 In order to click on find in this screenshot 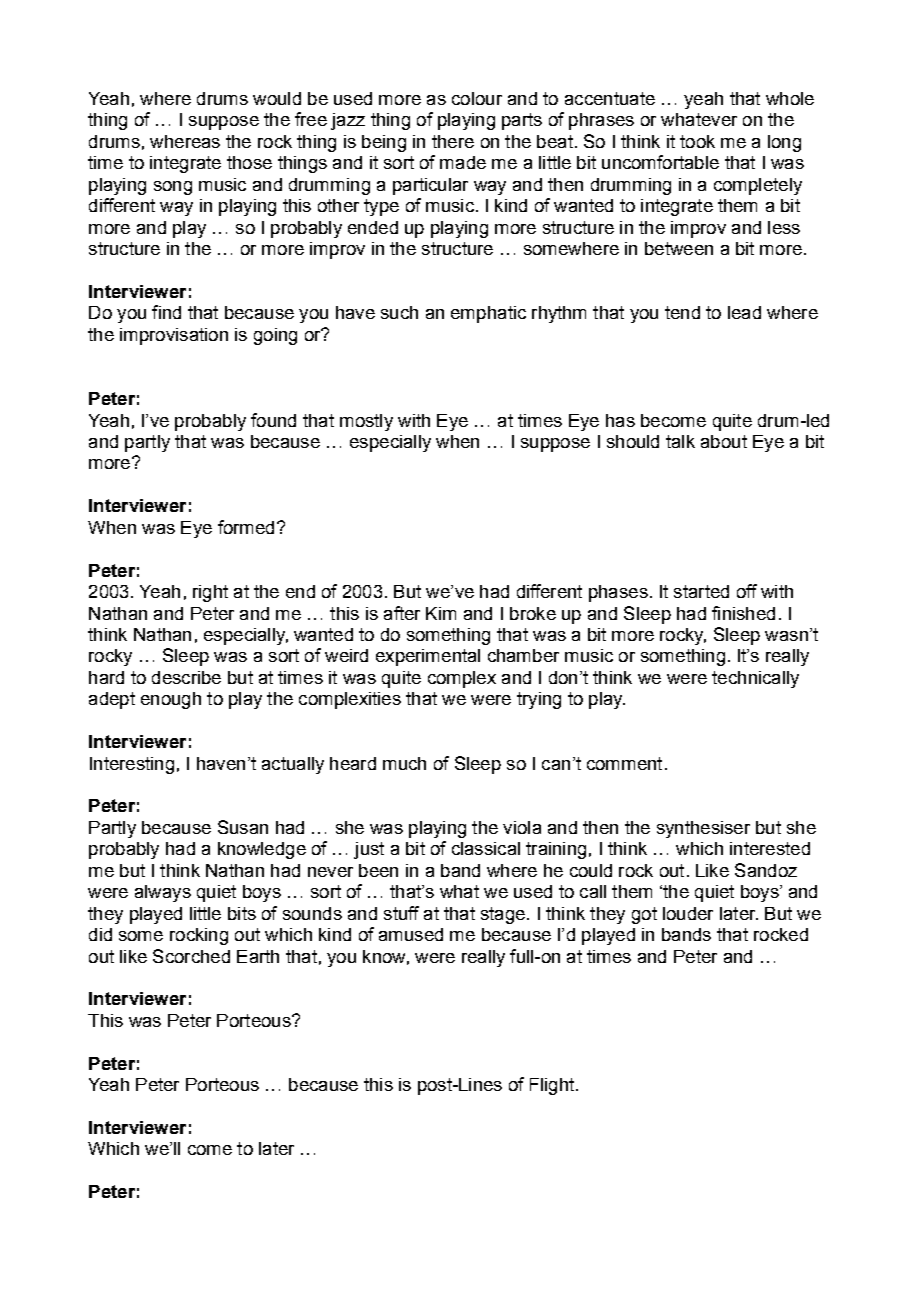, I will do `click(166, 312)`.
